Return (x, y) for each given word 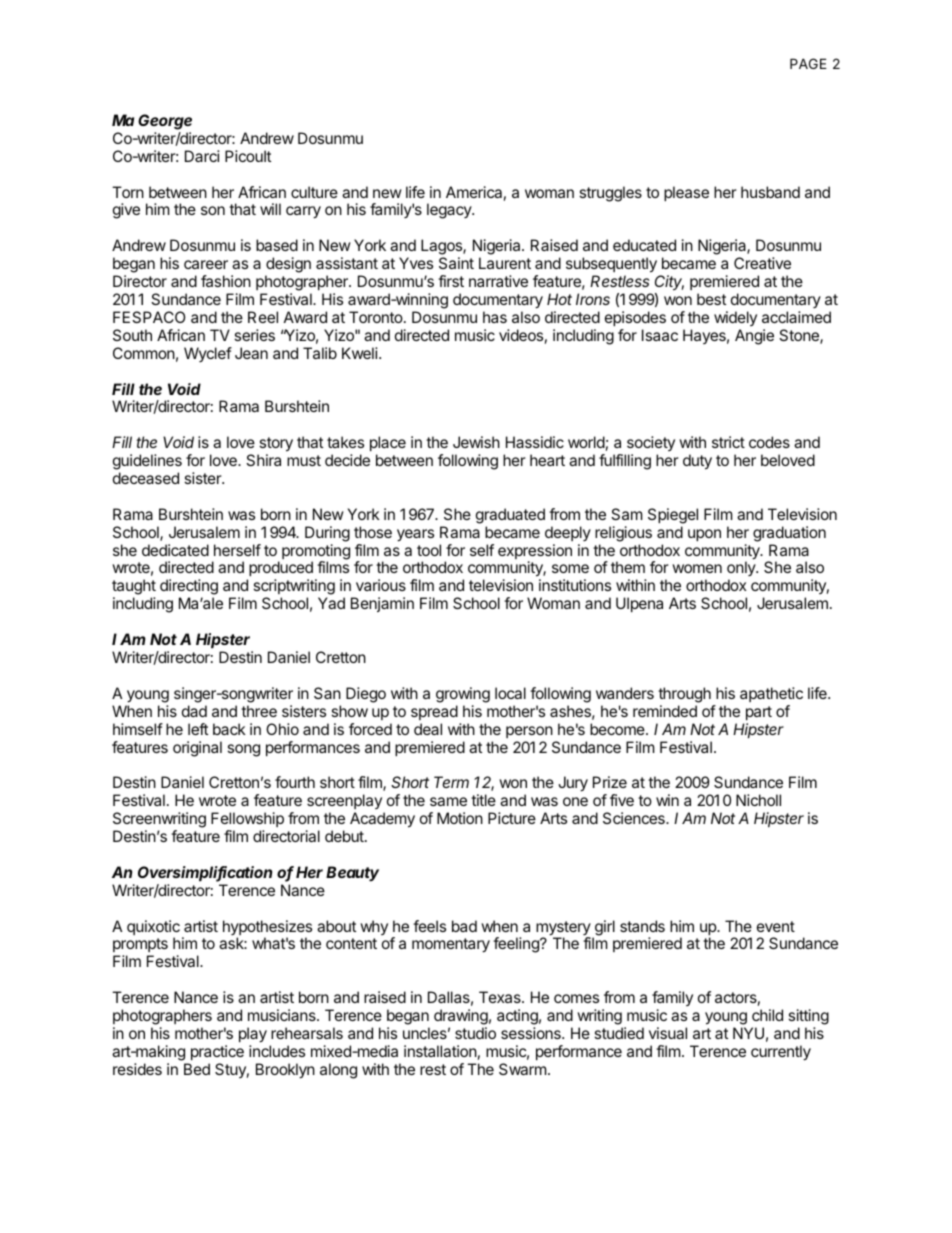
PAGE (808, 63)
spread (434, 712)
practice (217, 1052)
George (165, 123)
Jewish (476, 442)
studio (475, 1033)
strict (728, 442)
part (759, 713)
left (198, 729)
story (275, 446)
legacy (450, 211)
